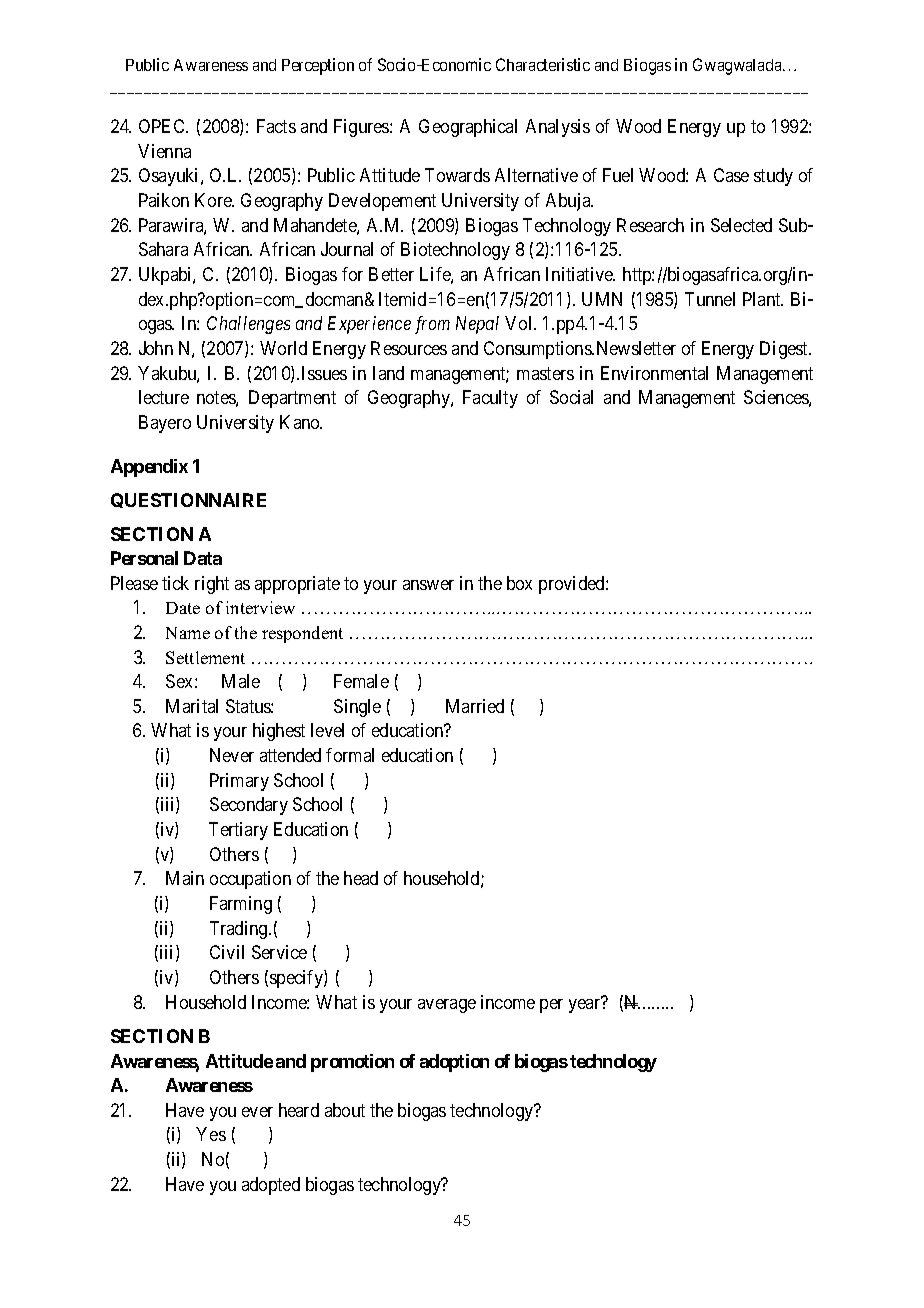 The width and height of the screenshot is (924, 1308). What do you see at coordinates (188, 633) in the screenshot?
I see `Name` at bounding box center [188, 633].
